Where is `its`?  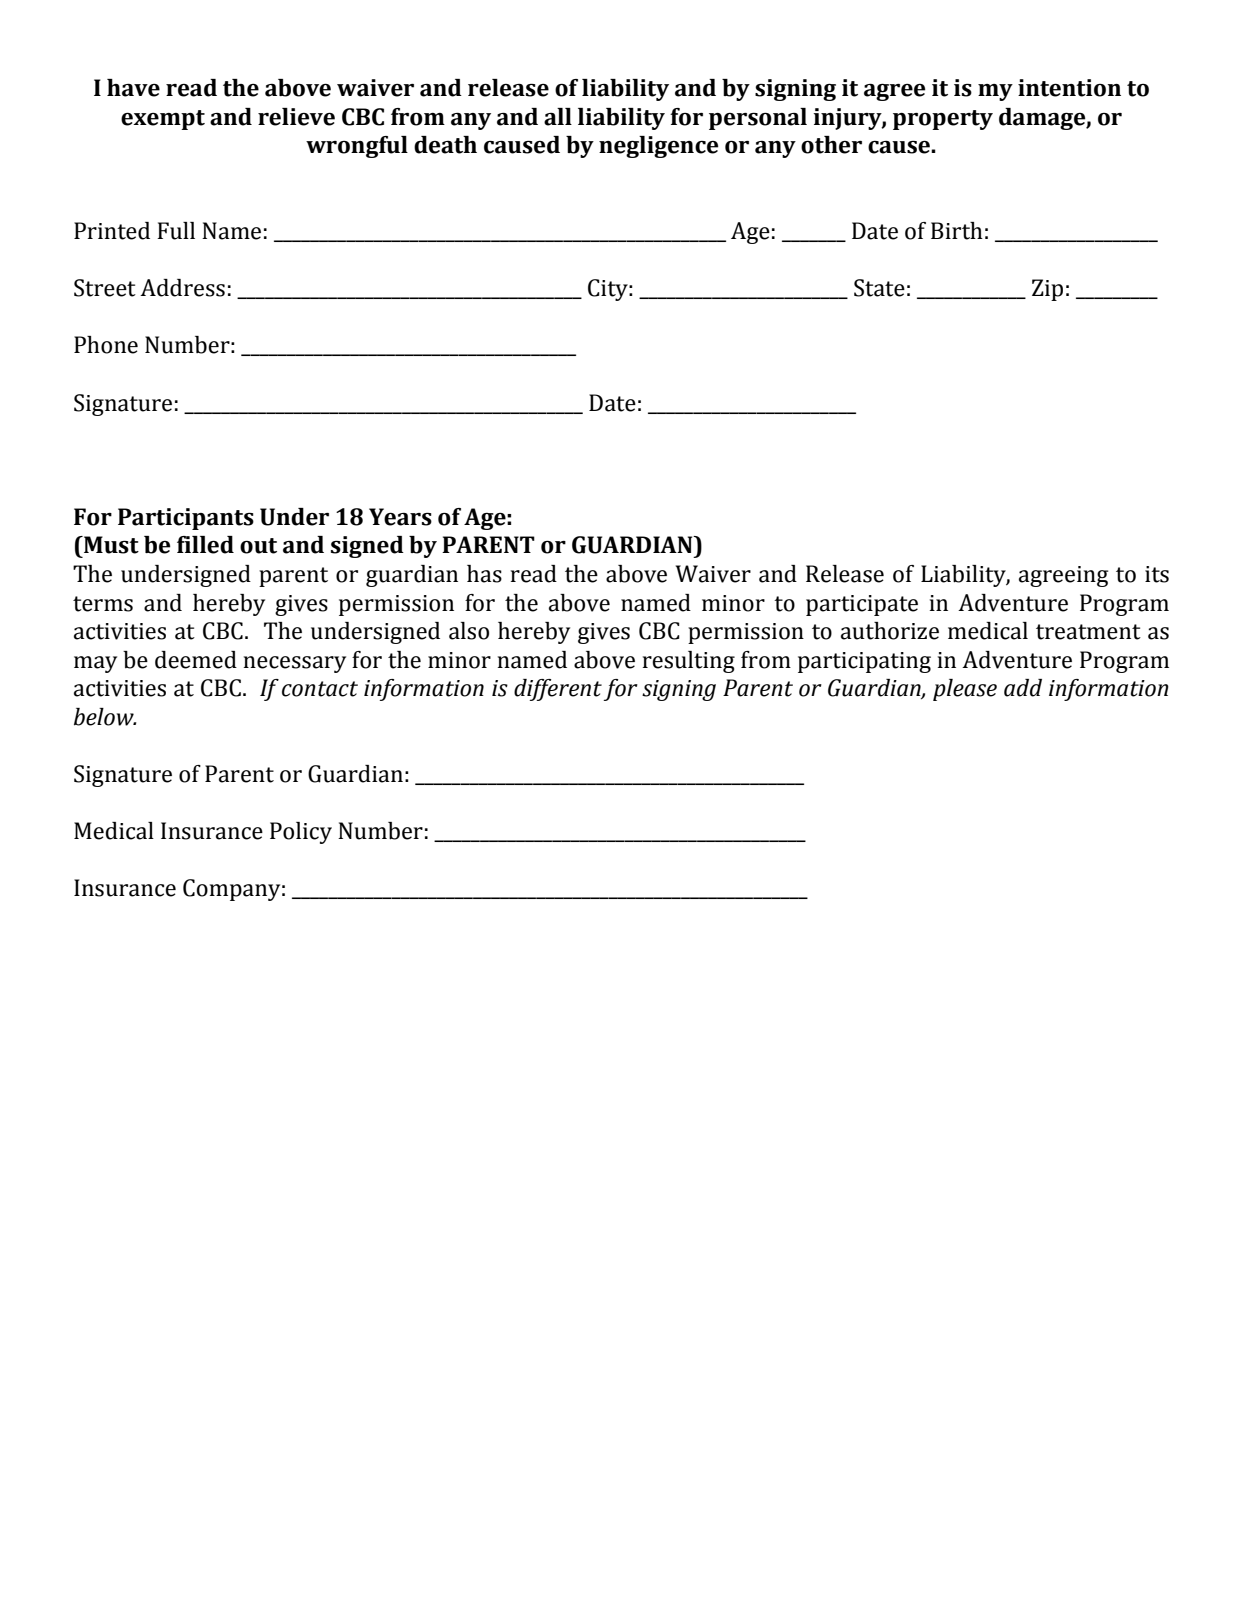
its is located at coordinates (1157, 574).
